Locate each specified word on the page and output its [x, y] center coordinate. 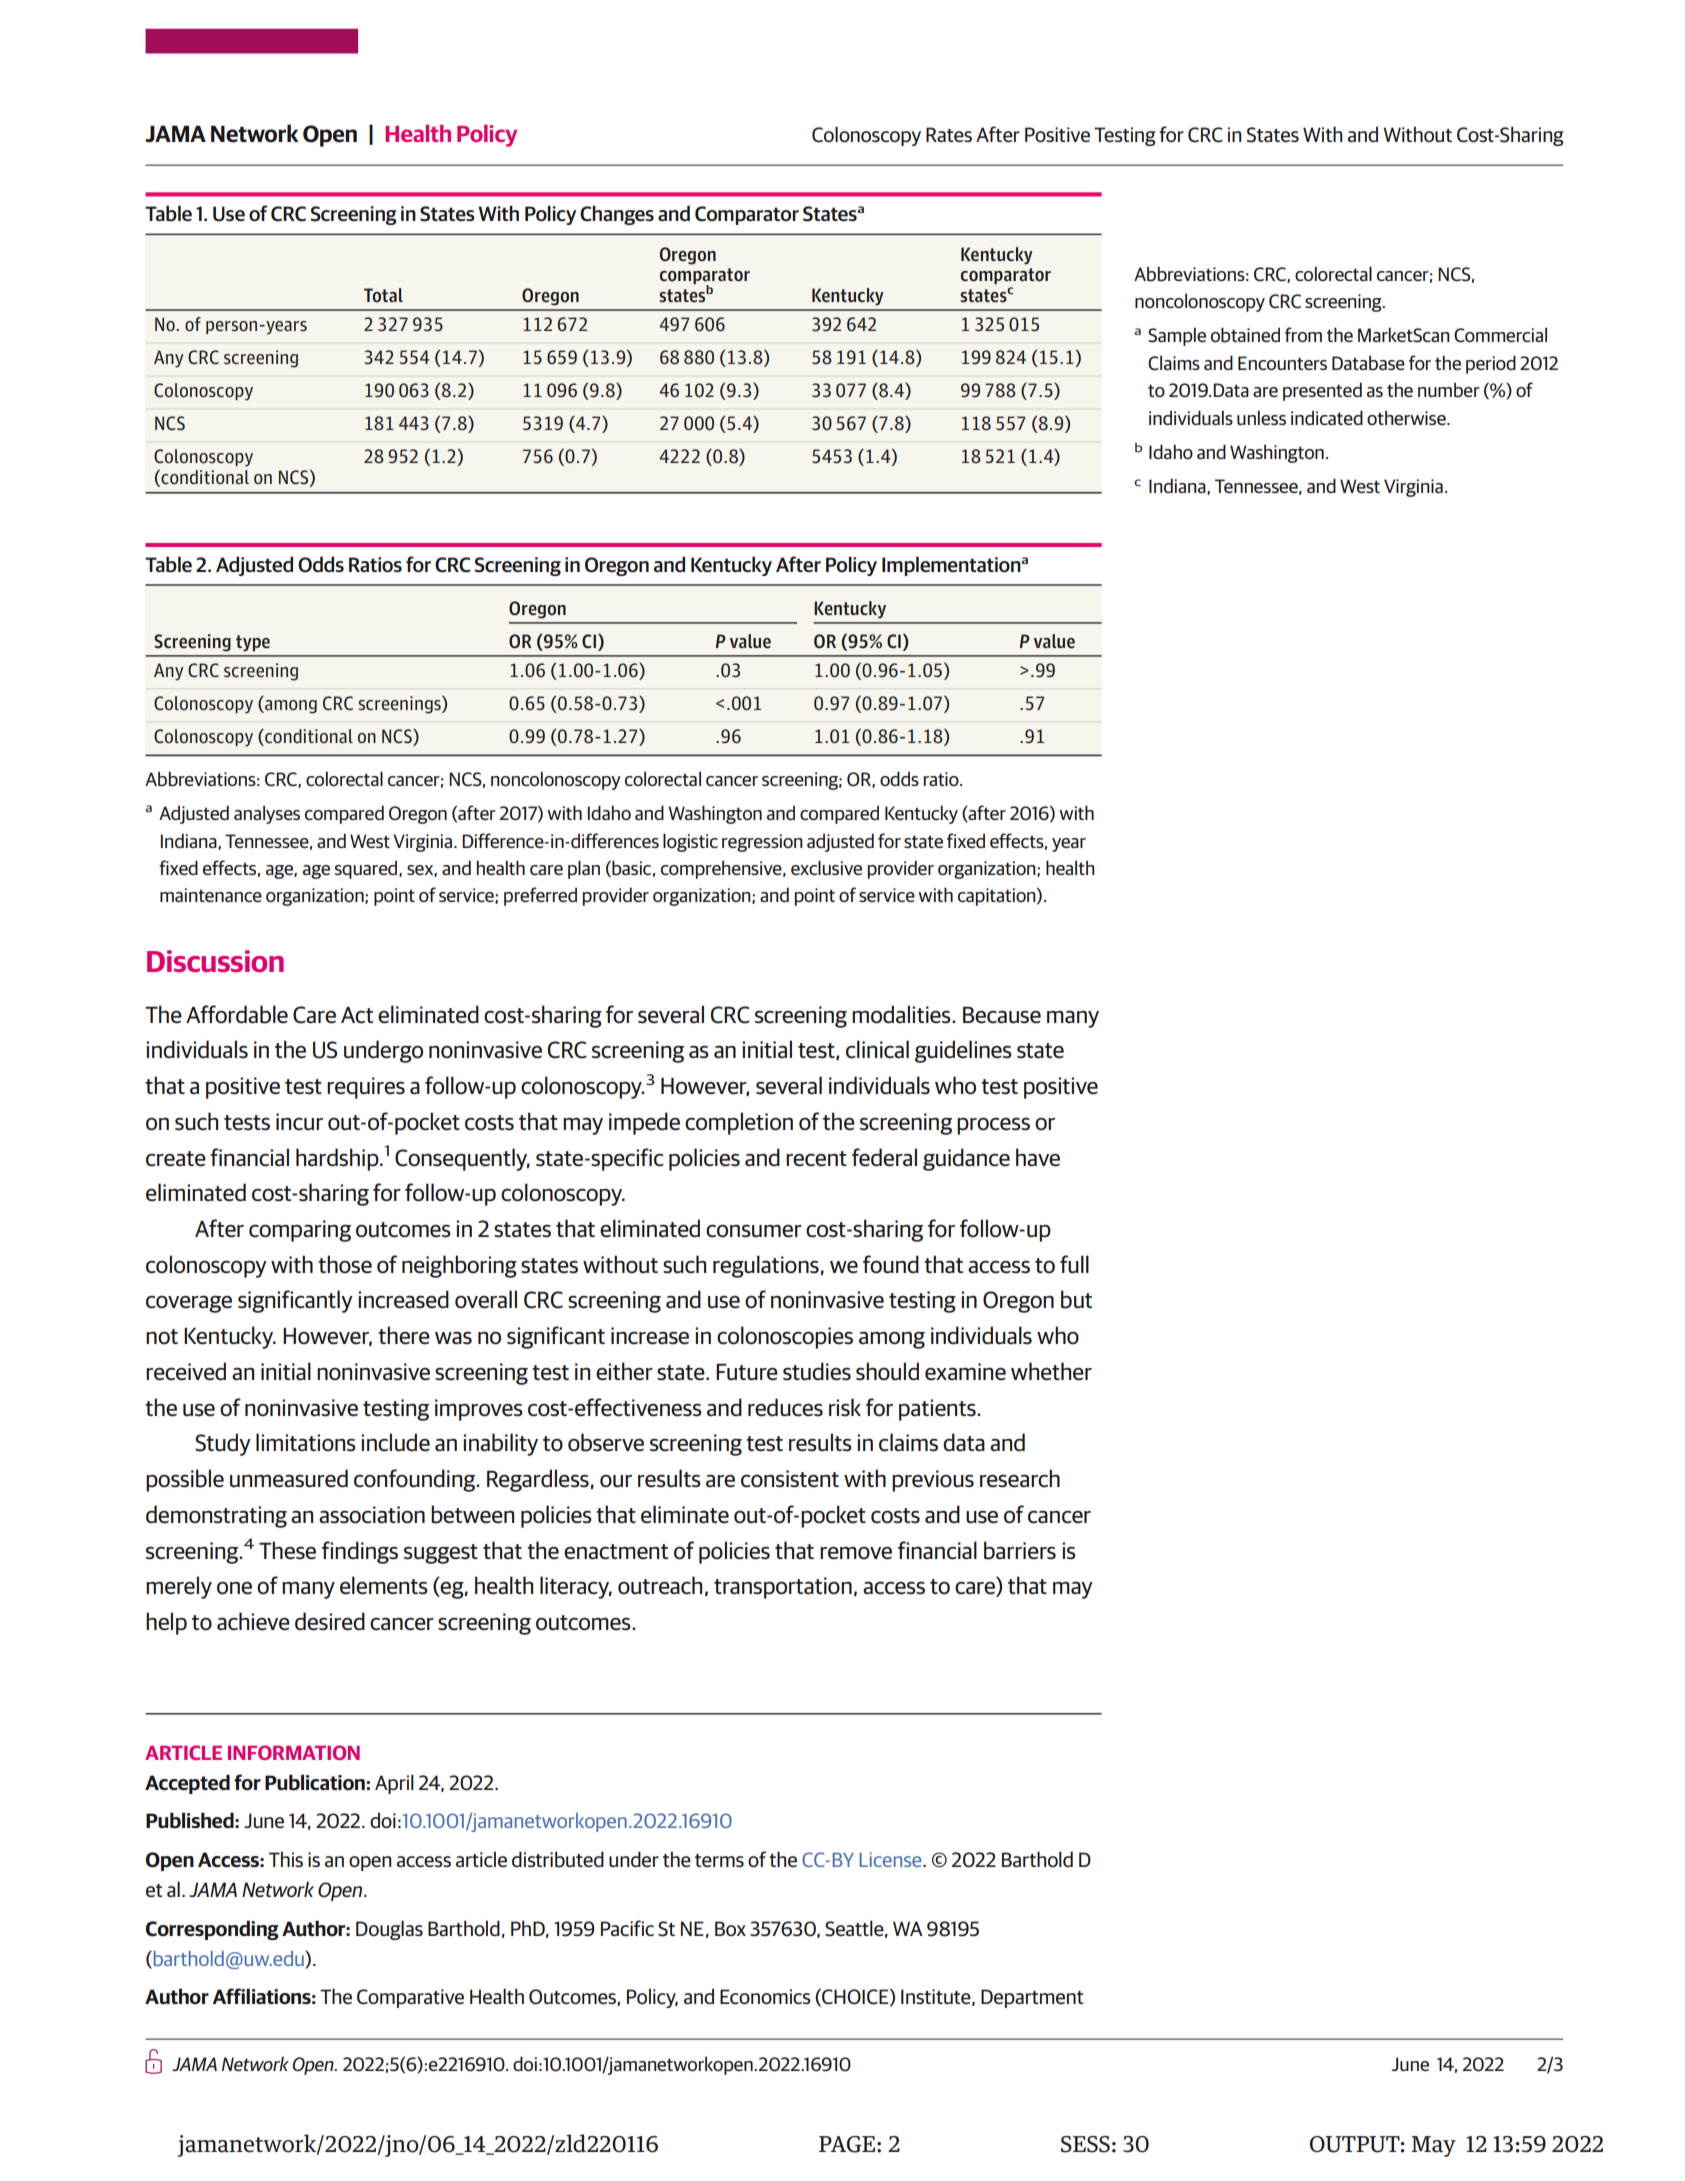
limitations [306, 1442]
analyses [267, 814]
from [1303, 334]
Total [383, 295]
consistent [790, 1479]
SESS [1085, 2144]
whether [1051, 1371]
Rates [949, 134]
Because [1002, 1015]
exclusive [826, 867]
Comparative [410, 1998]
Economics [765, 1996]
